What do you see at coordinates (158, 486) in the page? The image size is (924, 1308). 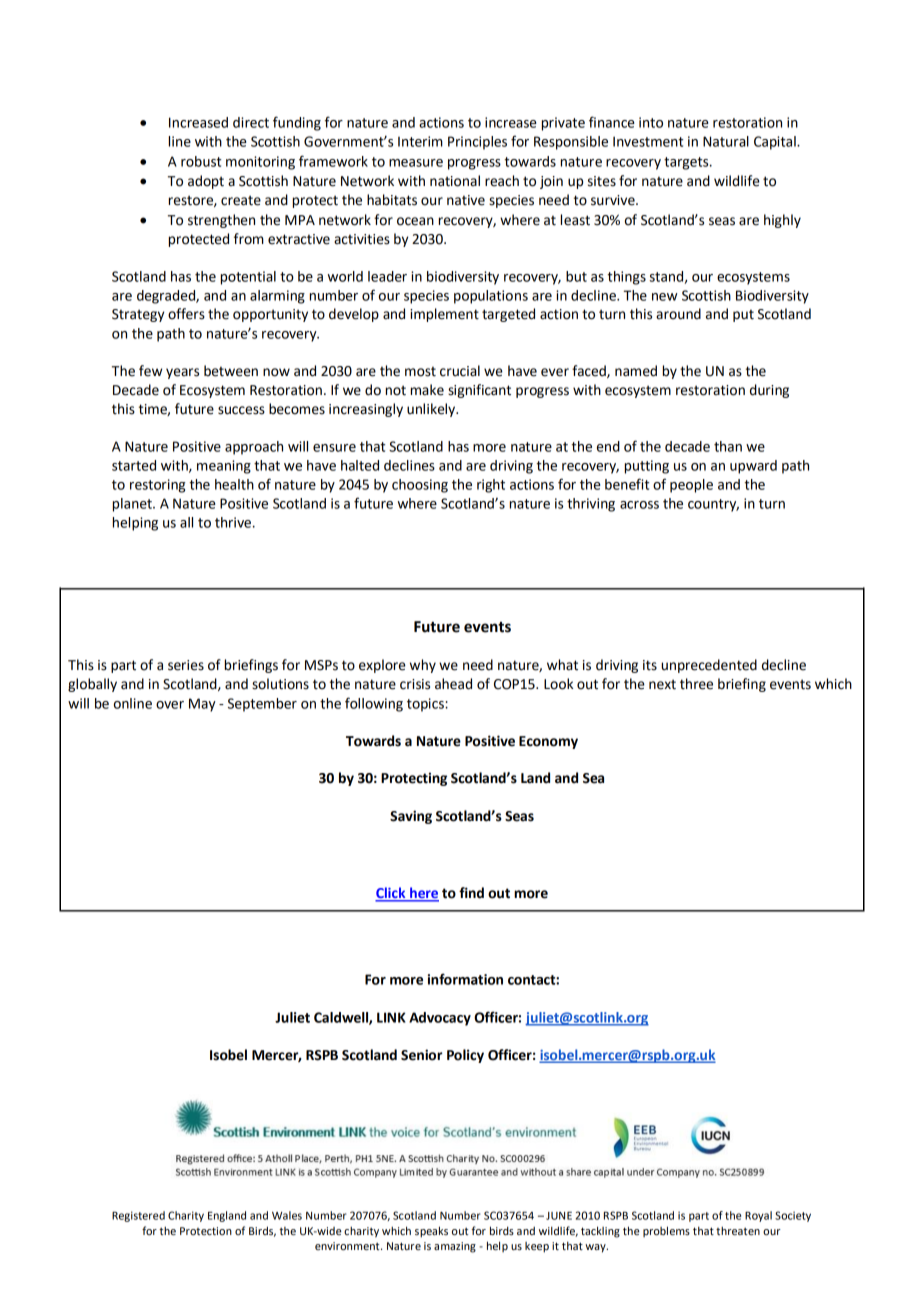 I see `restoring` at bounding box center [158, 486].
